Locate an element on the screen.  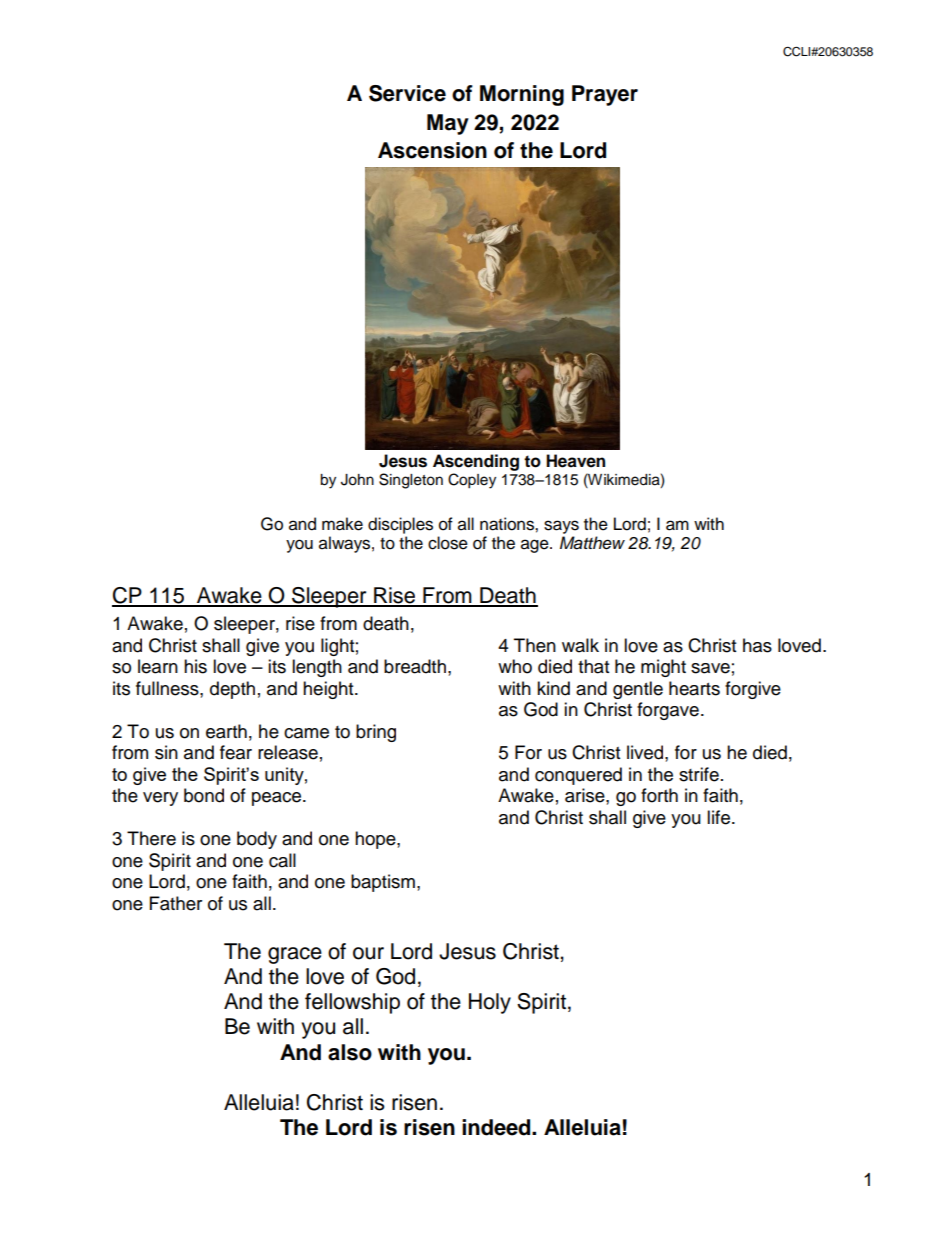
fear is located at coordinates (236, 752).
